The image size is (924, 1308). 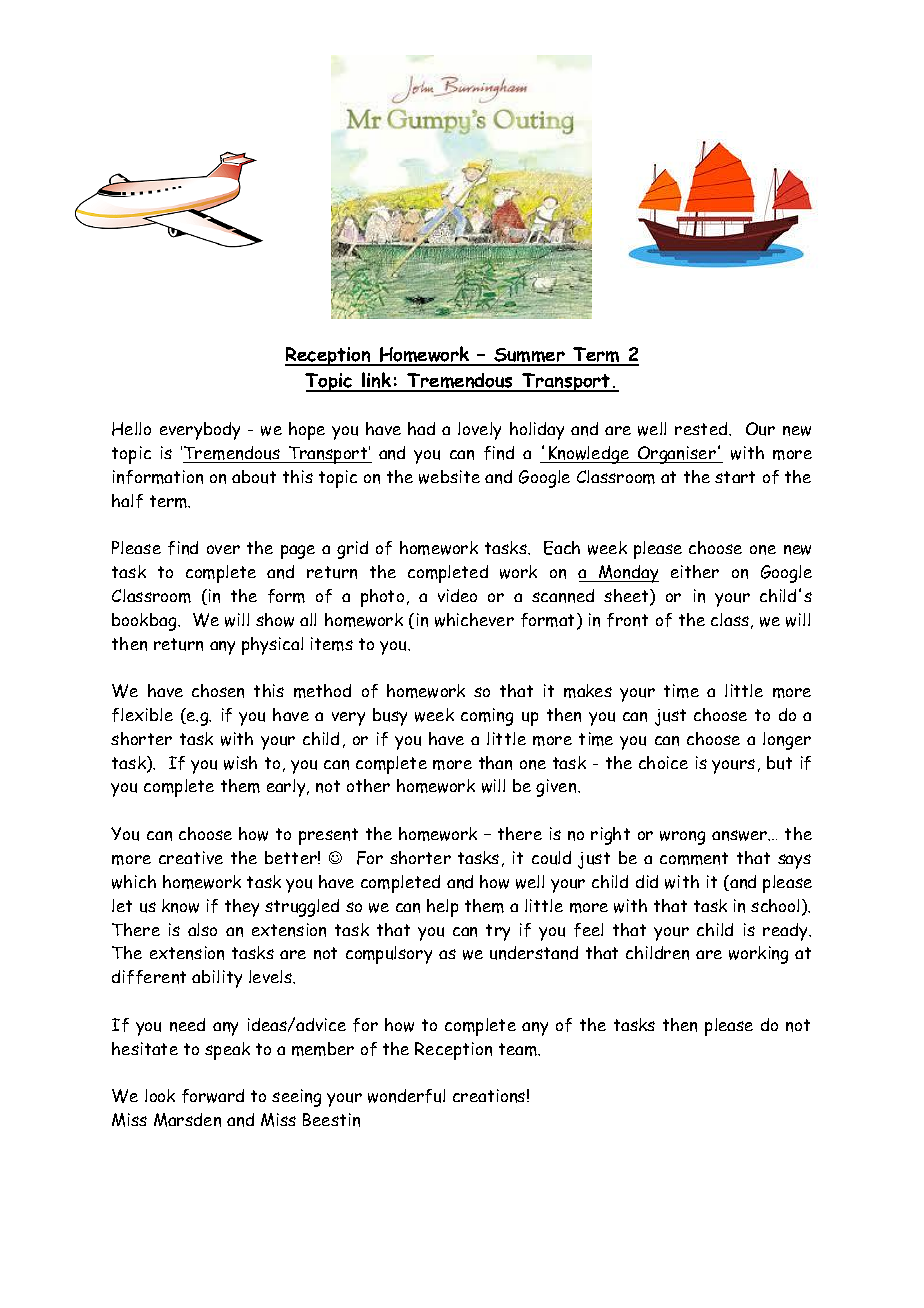 What do you see at coordinates (131, 429) in the image?
I see `Hello` at bounding box center [131, 429].
